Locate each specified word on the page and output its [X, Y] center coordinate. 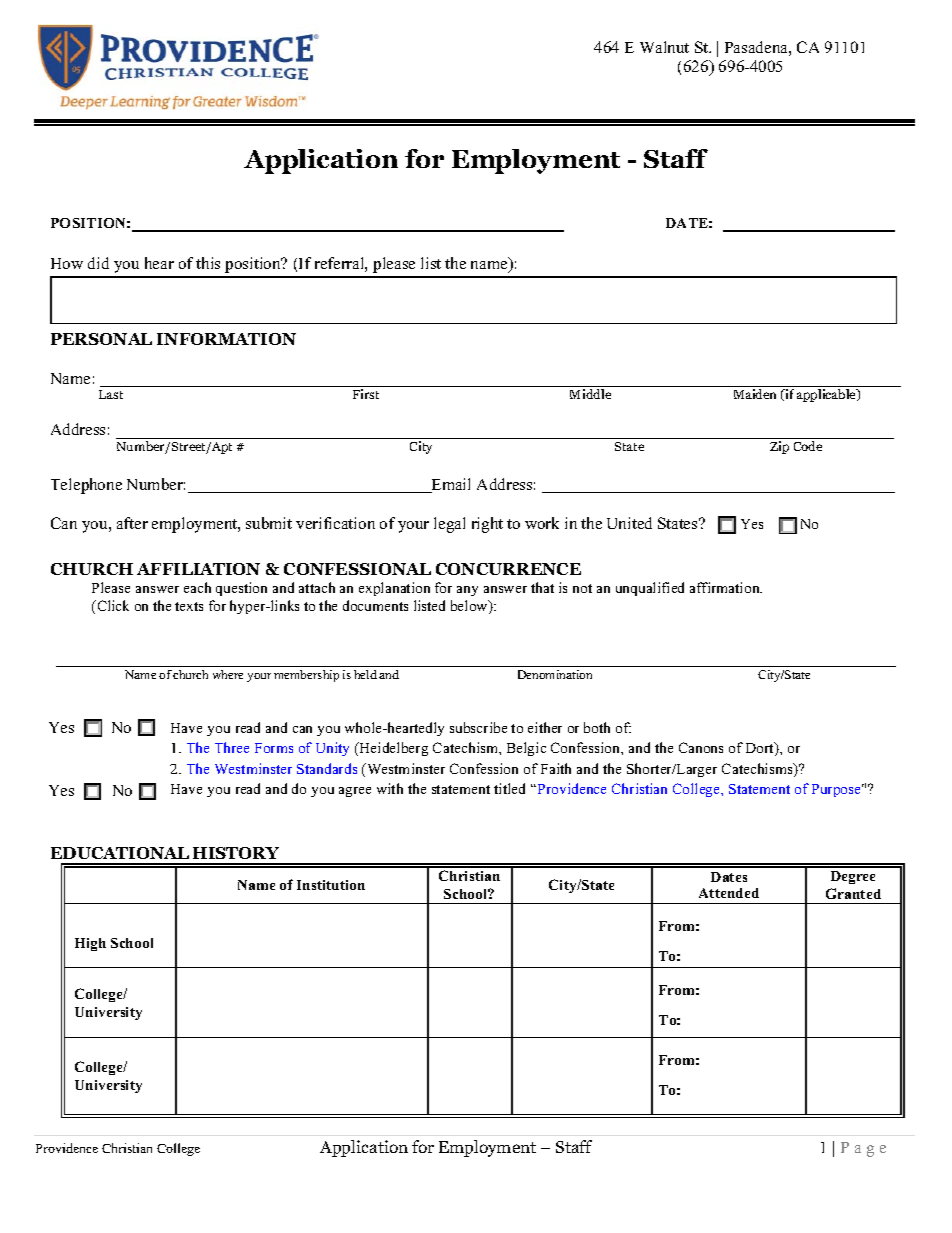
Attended [729, 893]
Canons [701, 747]
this [208, 263]
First [366, 394]
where [228, 674]
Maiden [755, 394]
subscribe [478, 727]
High [90, 944]
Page [863, 1149]
